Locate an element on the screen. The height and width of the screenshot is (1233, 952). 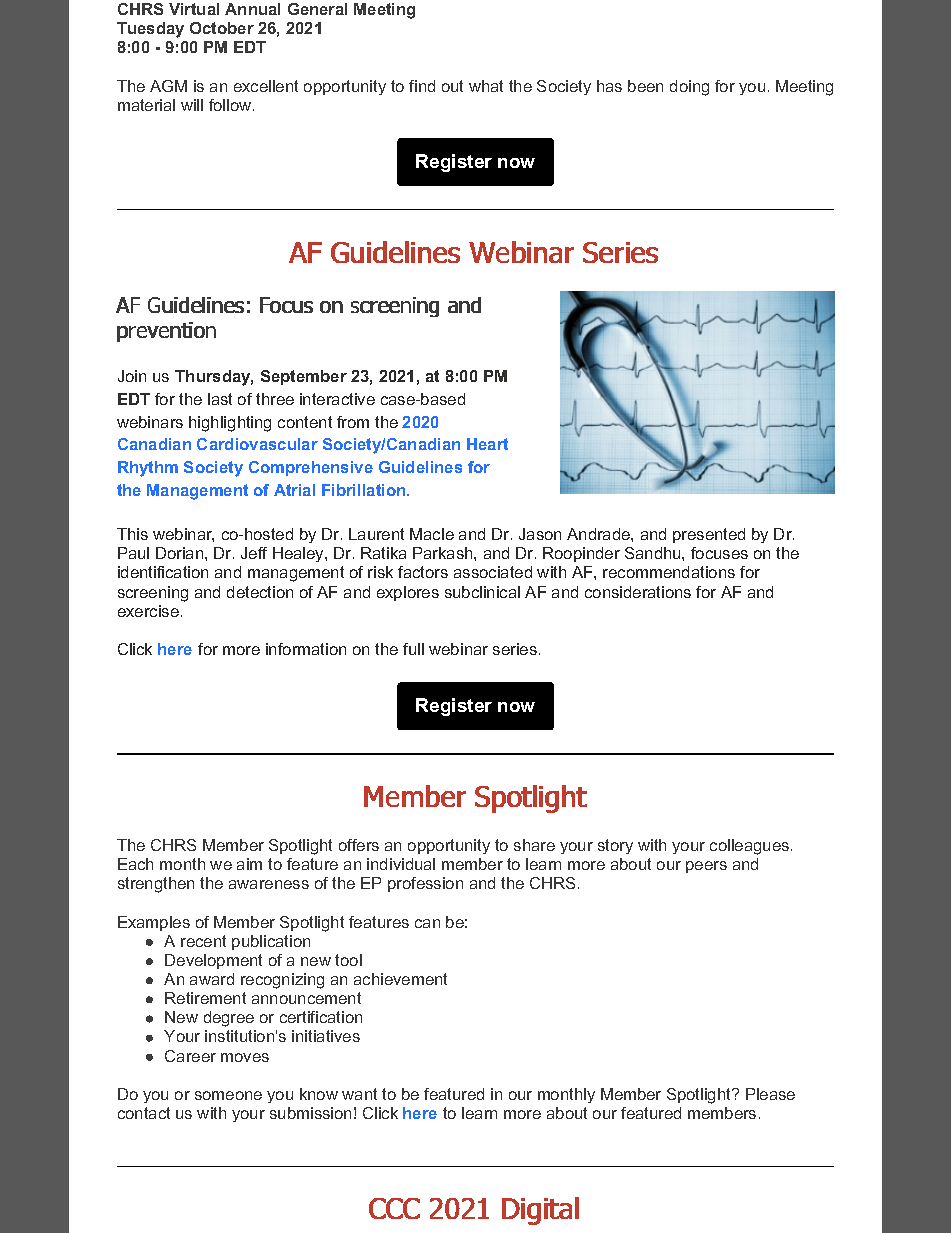
subclinical is located at coordinates (482, 592).
